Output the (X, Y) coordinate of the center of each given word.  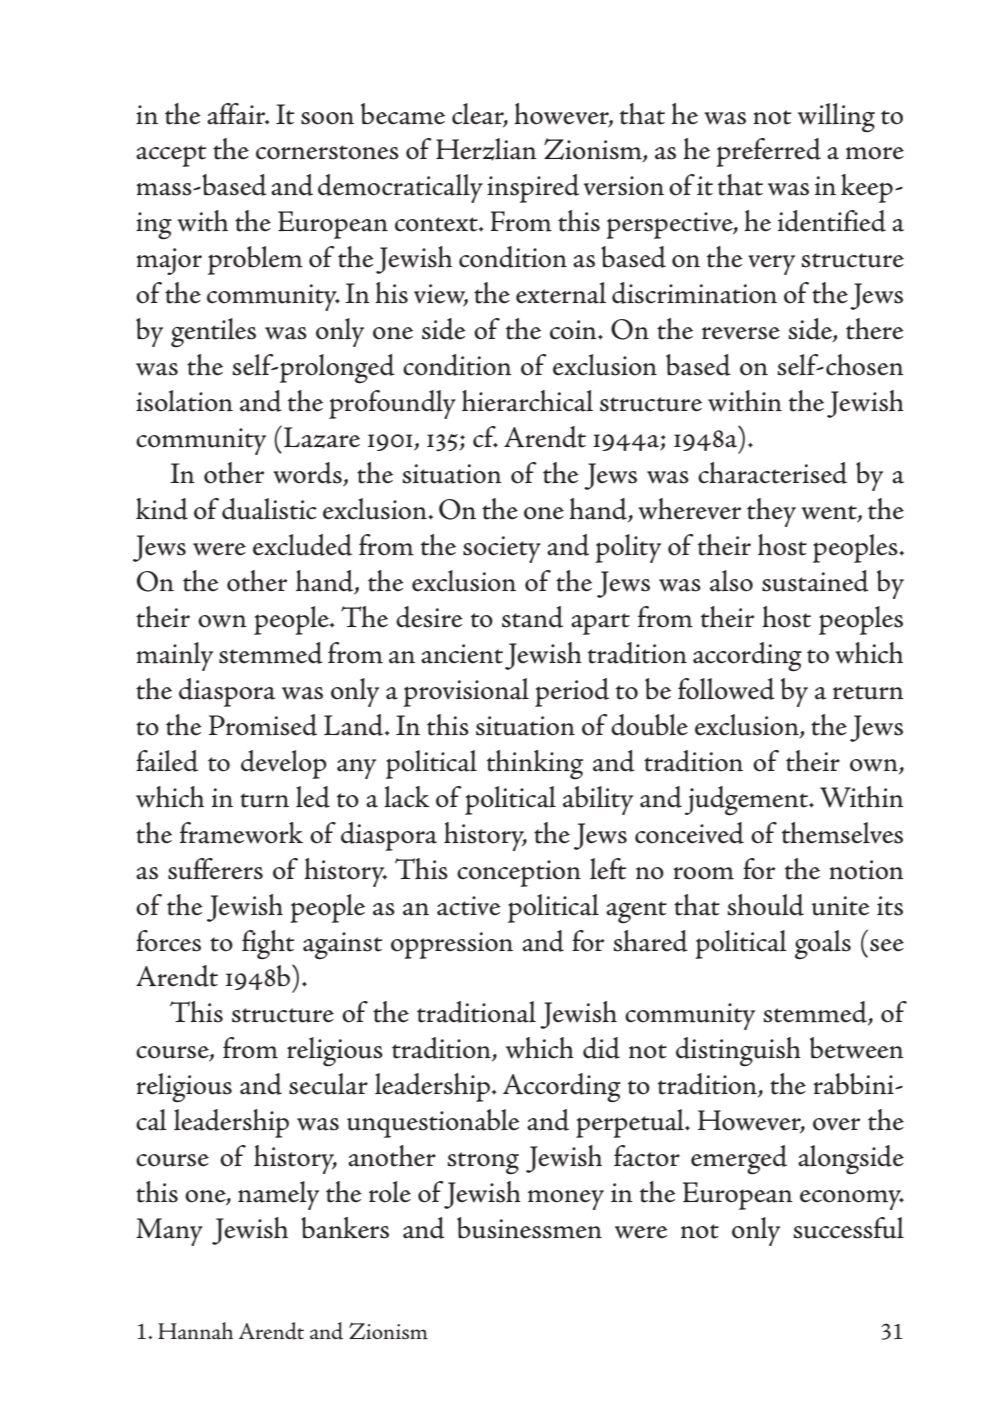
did (601, 1048)
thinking (535, 764)
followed (726, 689)
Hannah (195, 1331)
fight (268, 944)
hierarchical (527, 401)
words (308, 474)
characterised (772, 473)
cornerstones (327, 152)
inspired (533, 188)
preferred (768, 152)
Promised (263, 725)
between (857, 1048)
